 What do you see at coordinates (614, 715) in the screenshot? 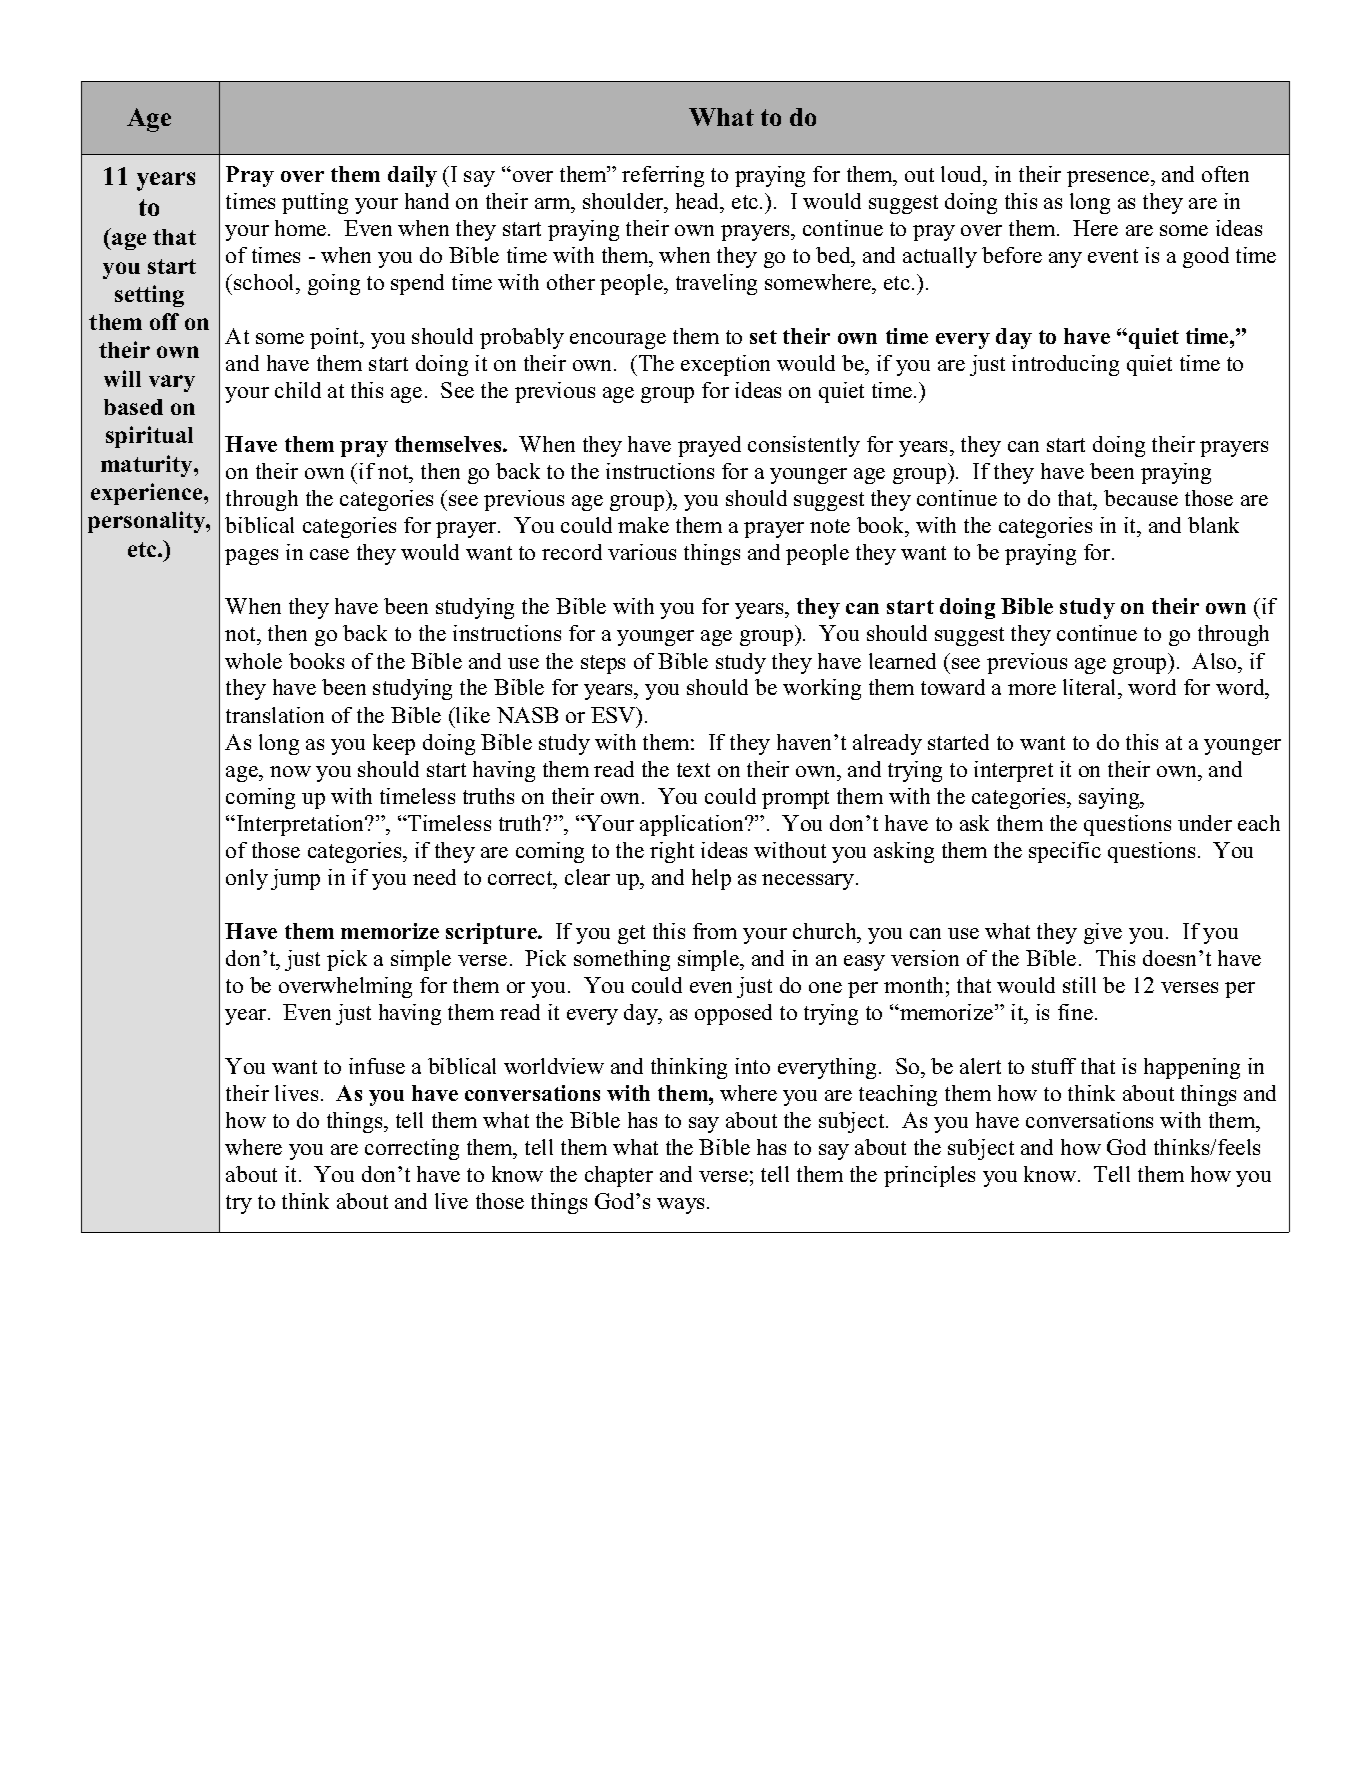
I see `ESV` at bounding box center [614, 715].
